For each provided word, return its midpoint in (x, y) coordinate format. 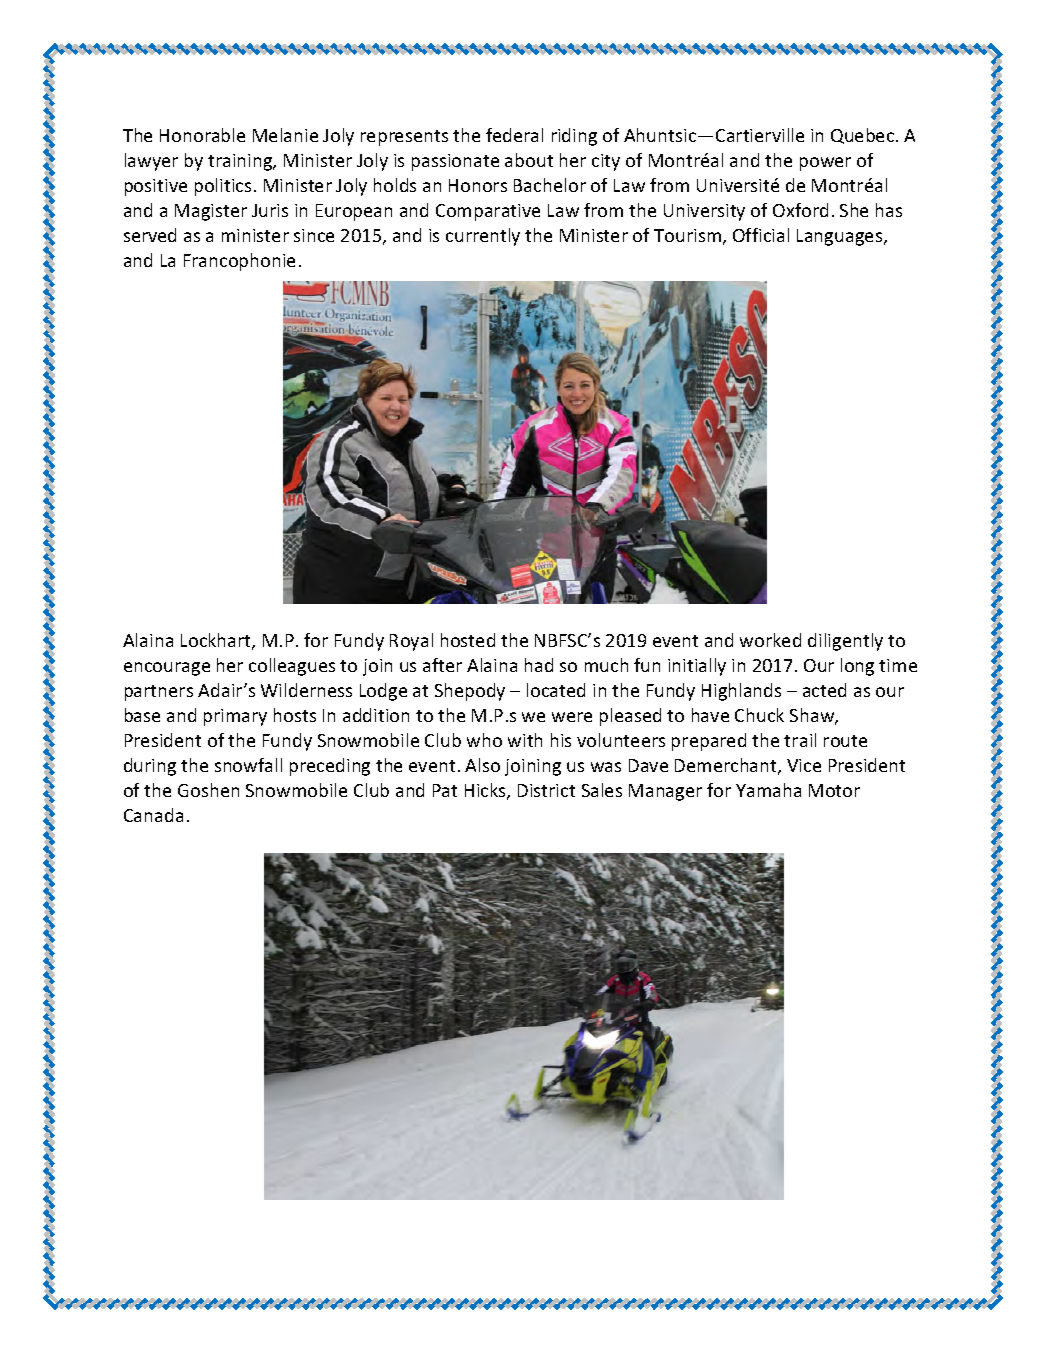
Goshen (208, 790)
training (241, 162)
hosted (468, 640)
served (150, 235)
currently (483, 237)
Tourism (687, 235)
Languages (841, 237)
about (529, 160)
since (314, 235)
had (539, 665)
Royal (411, 642)
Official (761, 235)
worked (770, 640)
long (857, 667)
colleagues (292, 667)
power (825, 164)
